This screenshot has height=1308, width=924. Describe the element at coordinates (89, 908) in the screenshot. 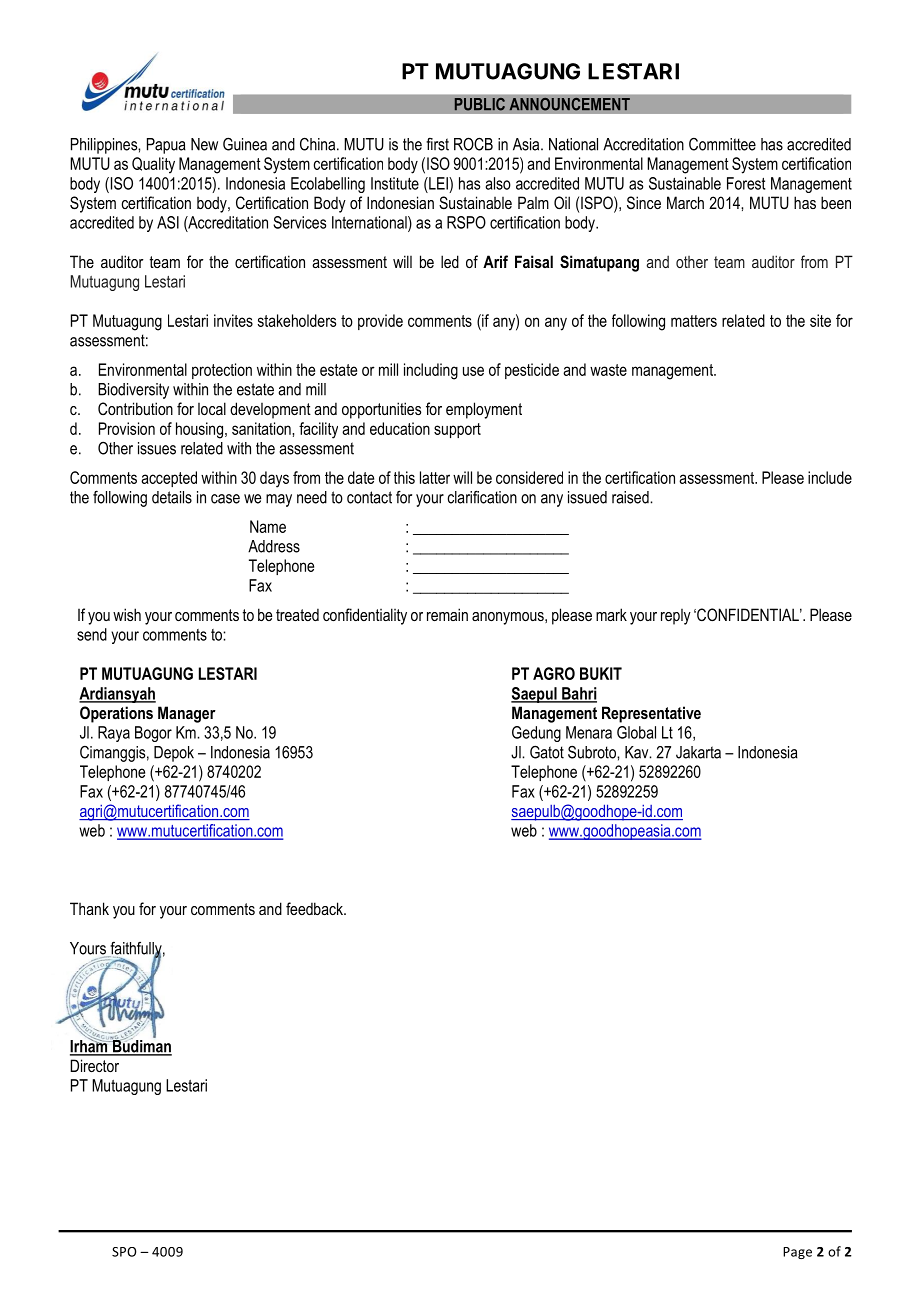

I see `Thank` at that location.
